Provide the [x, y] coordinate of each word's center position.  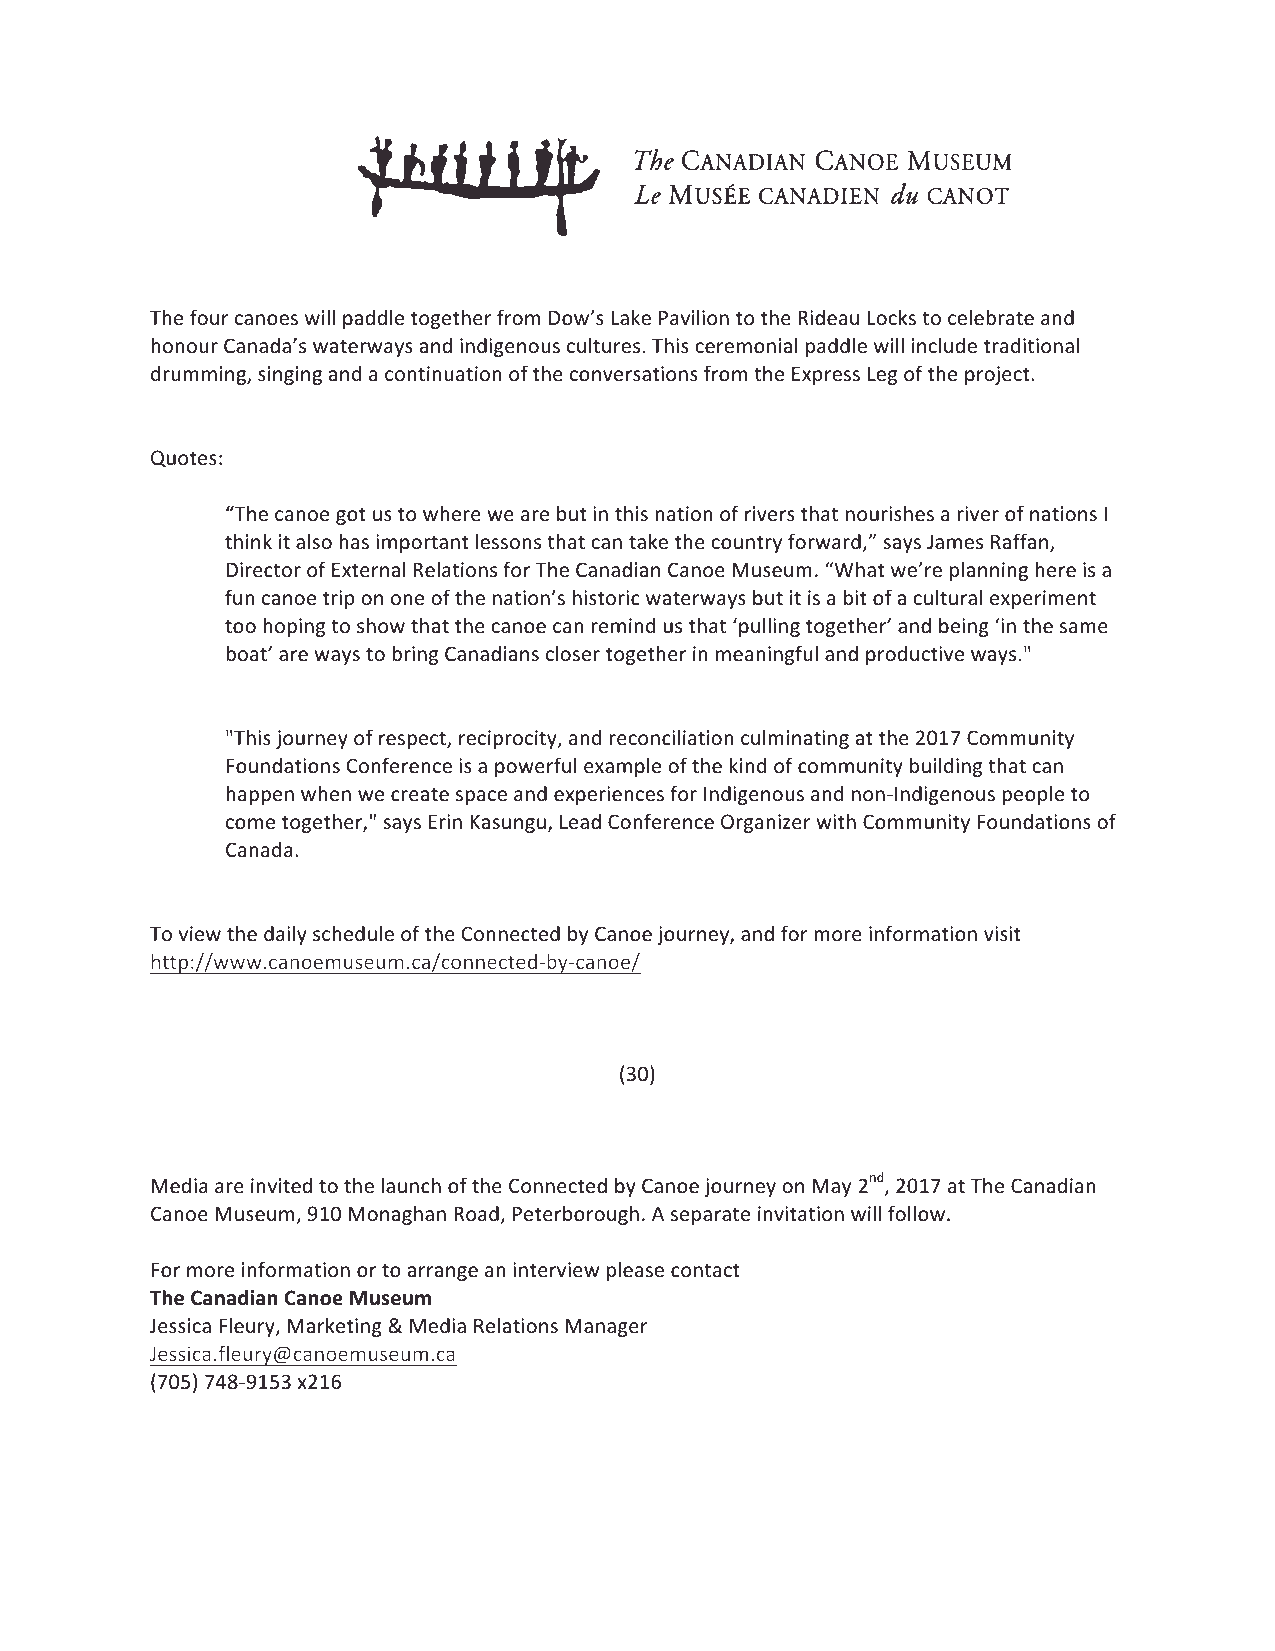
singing [290, 375]
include [944, 345]
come [250, 824]
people [1033, 795]
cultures [603, 345]
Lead [580, 821]
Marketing [335, 1327]
